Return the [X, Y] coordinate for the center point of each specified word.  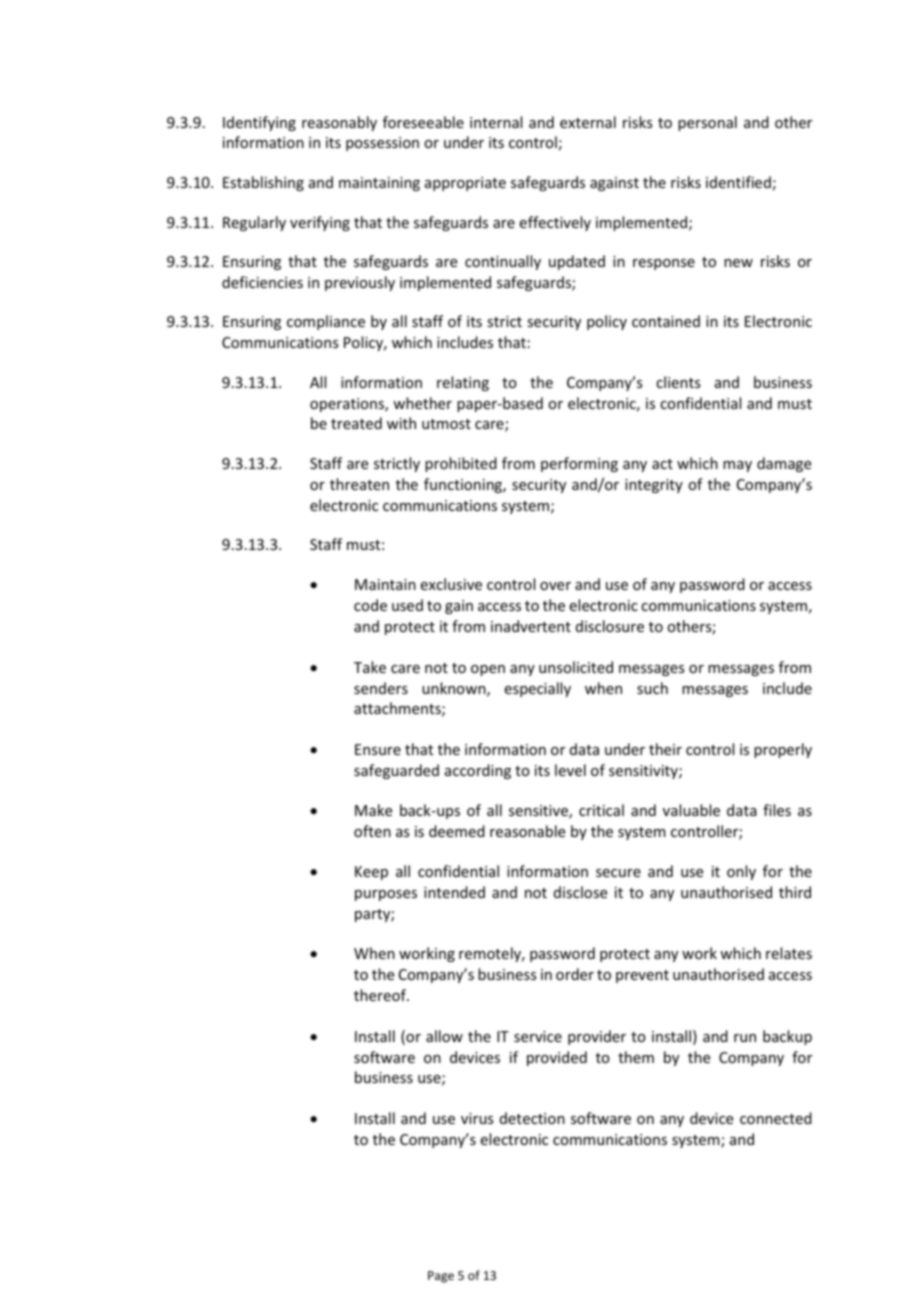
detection [532, 1118]
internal [496, 122]
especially [538, 689]
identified [738, 182]
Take [370, 667]
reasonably [339, 123]
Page [441, 1277]
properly [783, 750]
